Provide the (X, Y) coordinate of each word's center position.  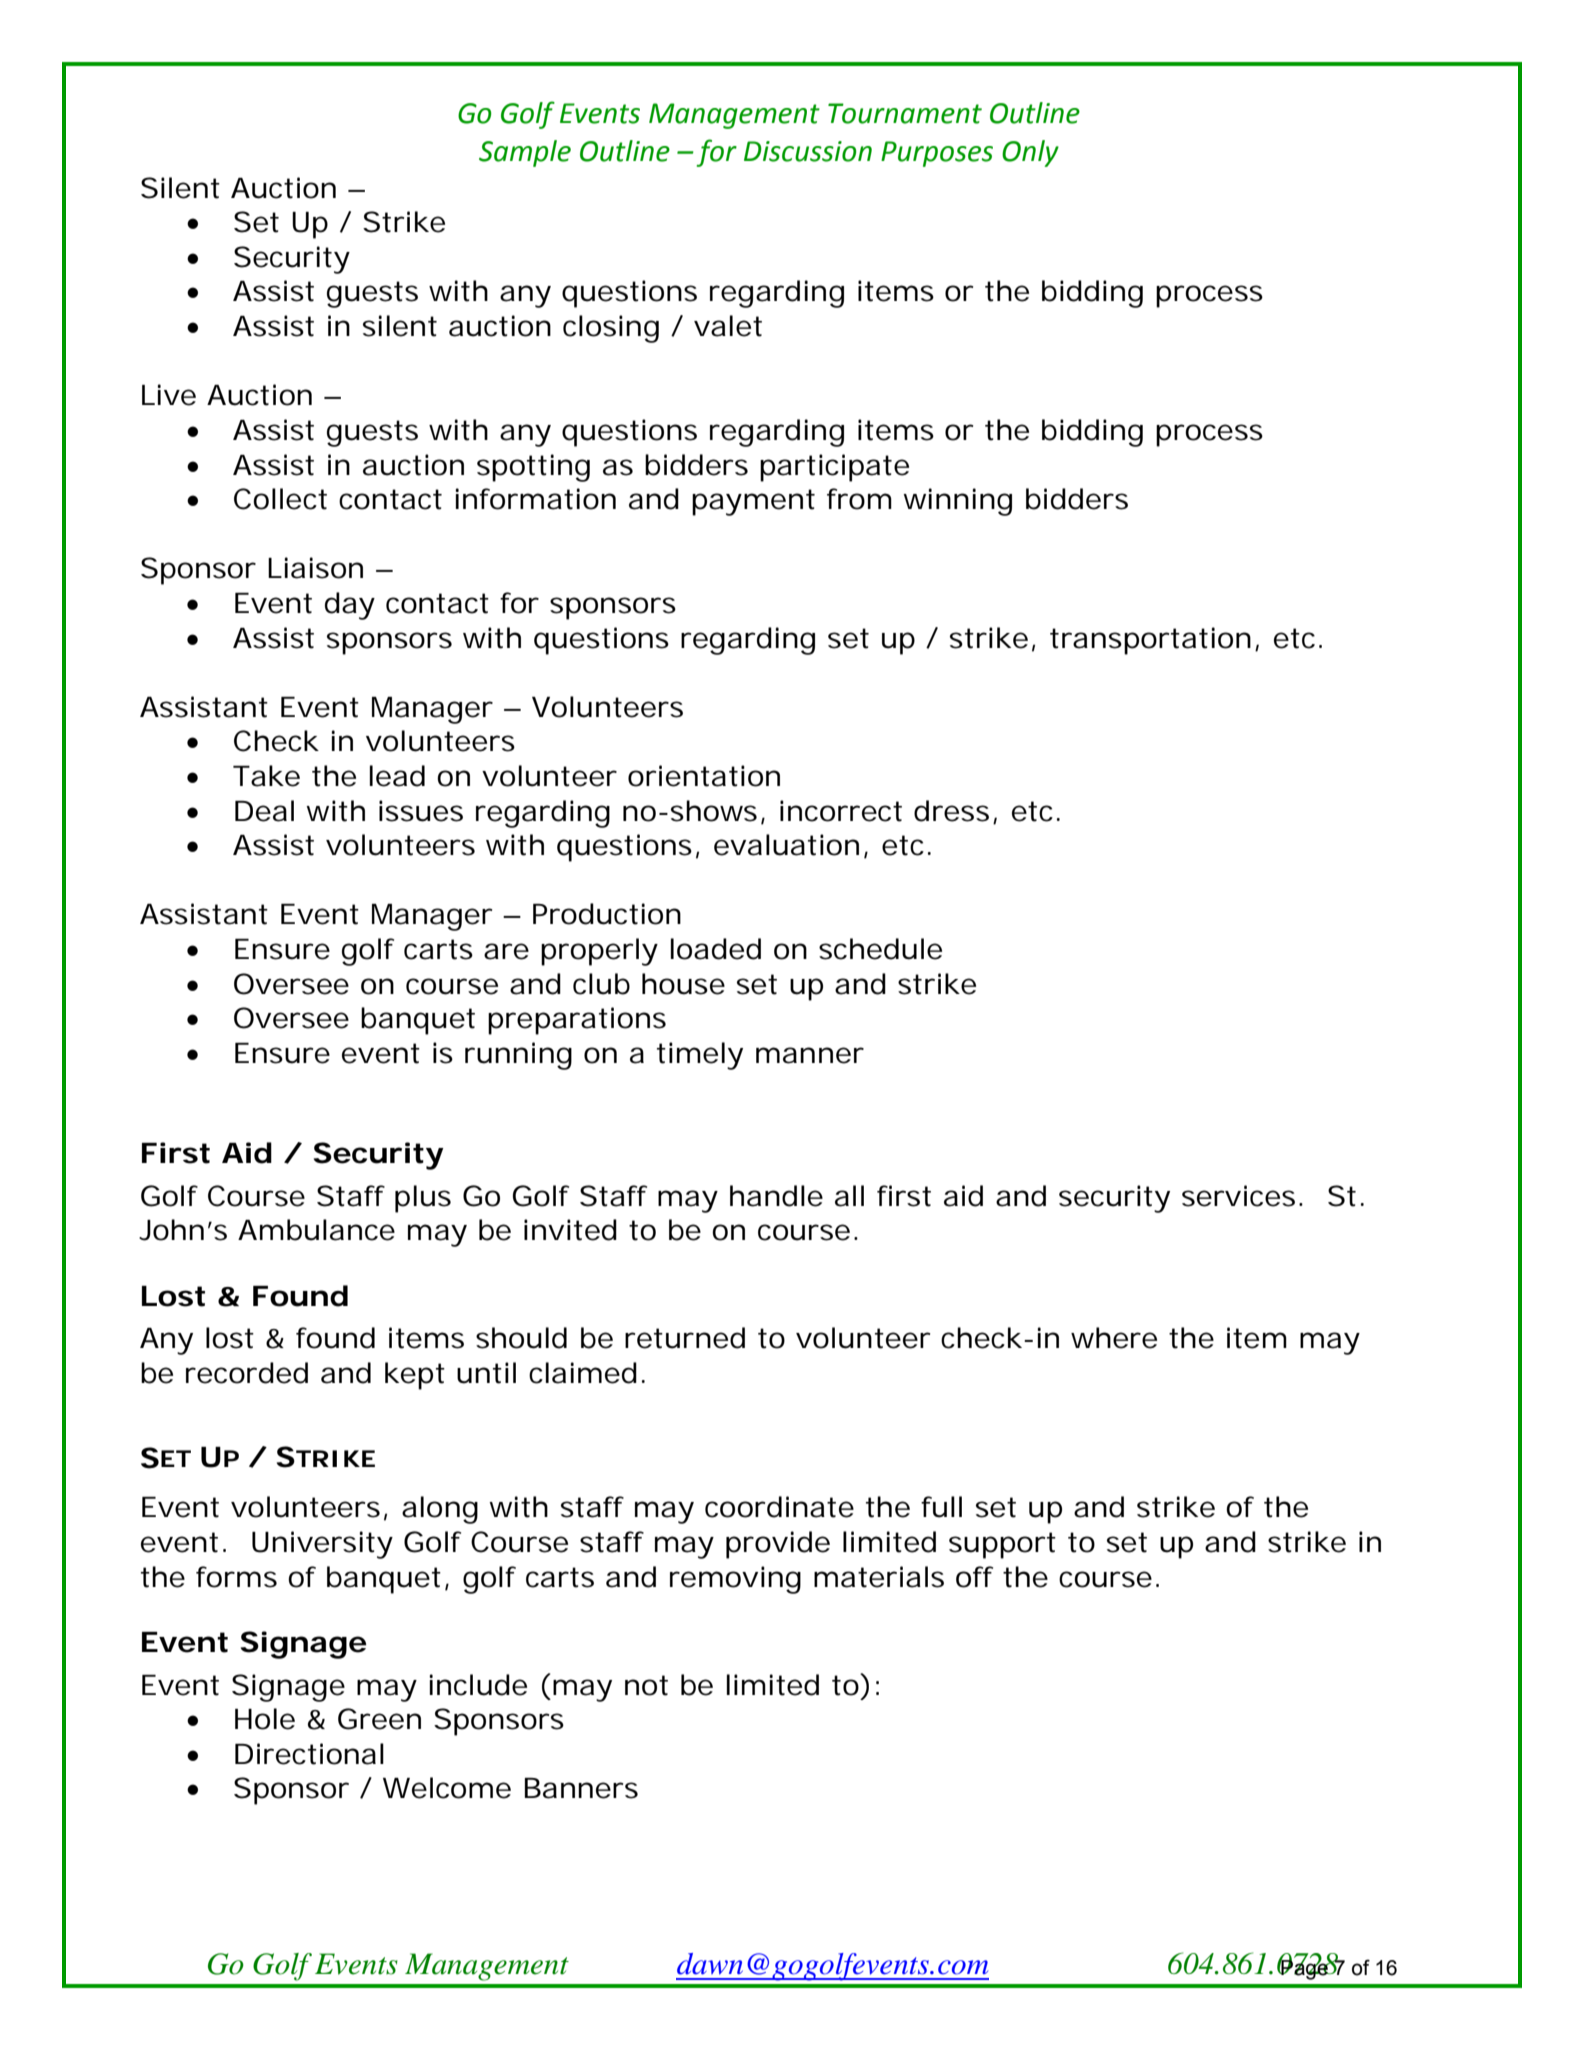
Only (1030, 153)
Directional (309, 1754)
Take (266, 776)
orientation (704, 776)
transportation (1153, 641)
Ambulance (316, 1230)
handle (776, 1196)
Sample (525, 153)
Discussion (808, 151)
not (646, 1685)
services (1242, 1196)
